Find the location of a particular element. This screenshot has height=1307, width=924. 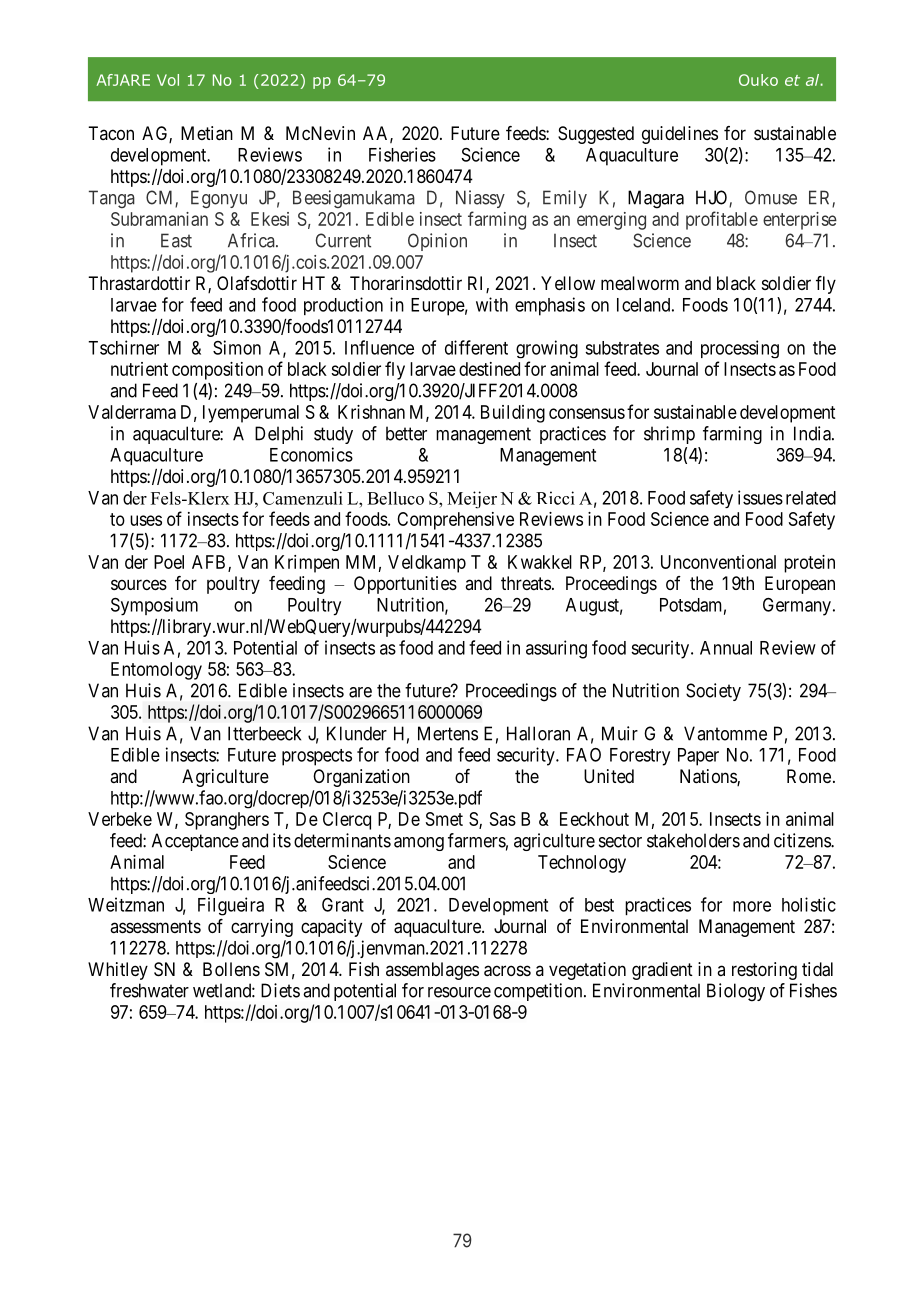

freshwater is located at coordinates (149, 990).
